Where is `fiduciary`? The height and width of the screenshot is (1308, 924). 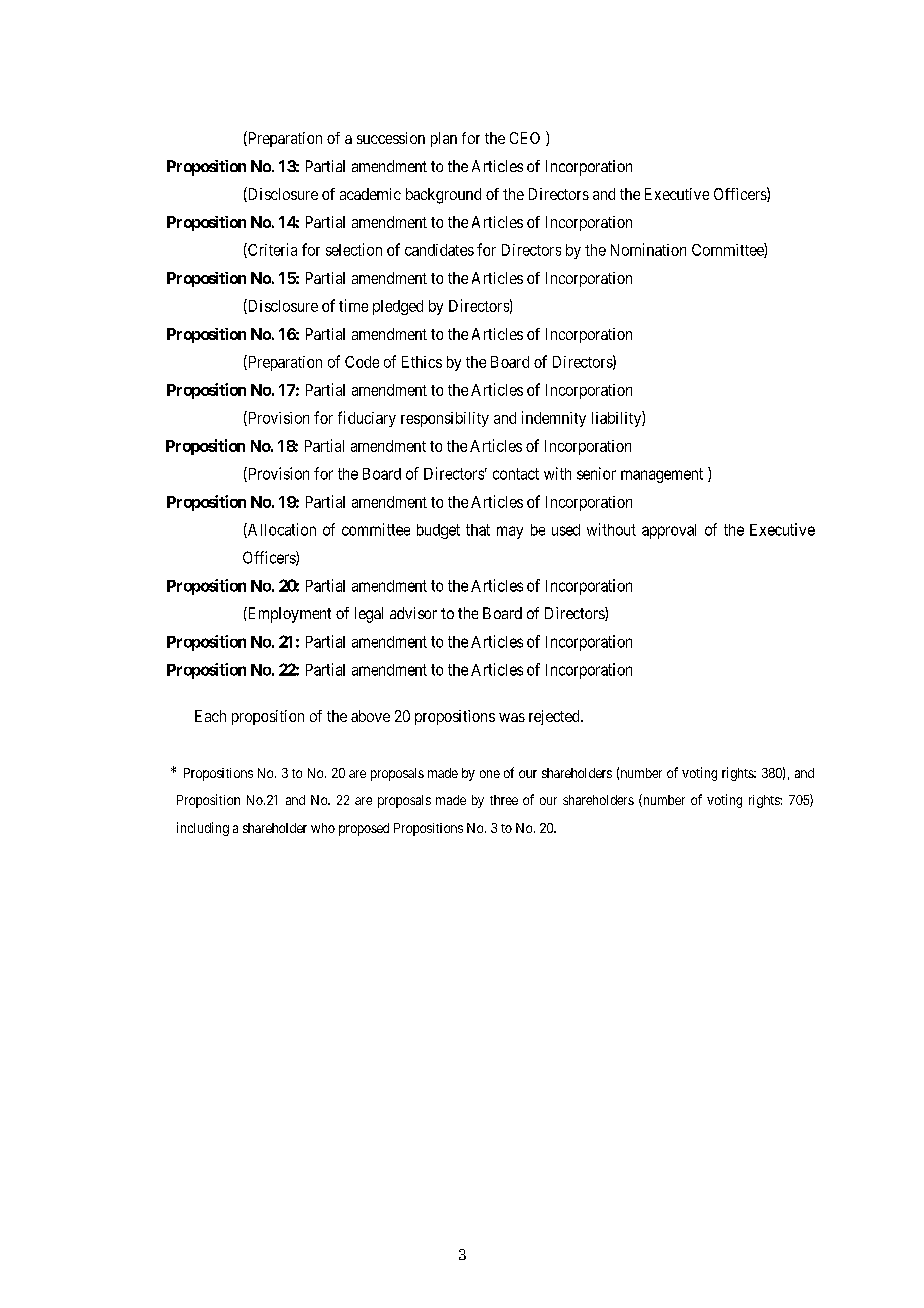
fiduciary is located at coordinates (367, 419).
